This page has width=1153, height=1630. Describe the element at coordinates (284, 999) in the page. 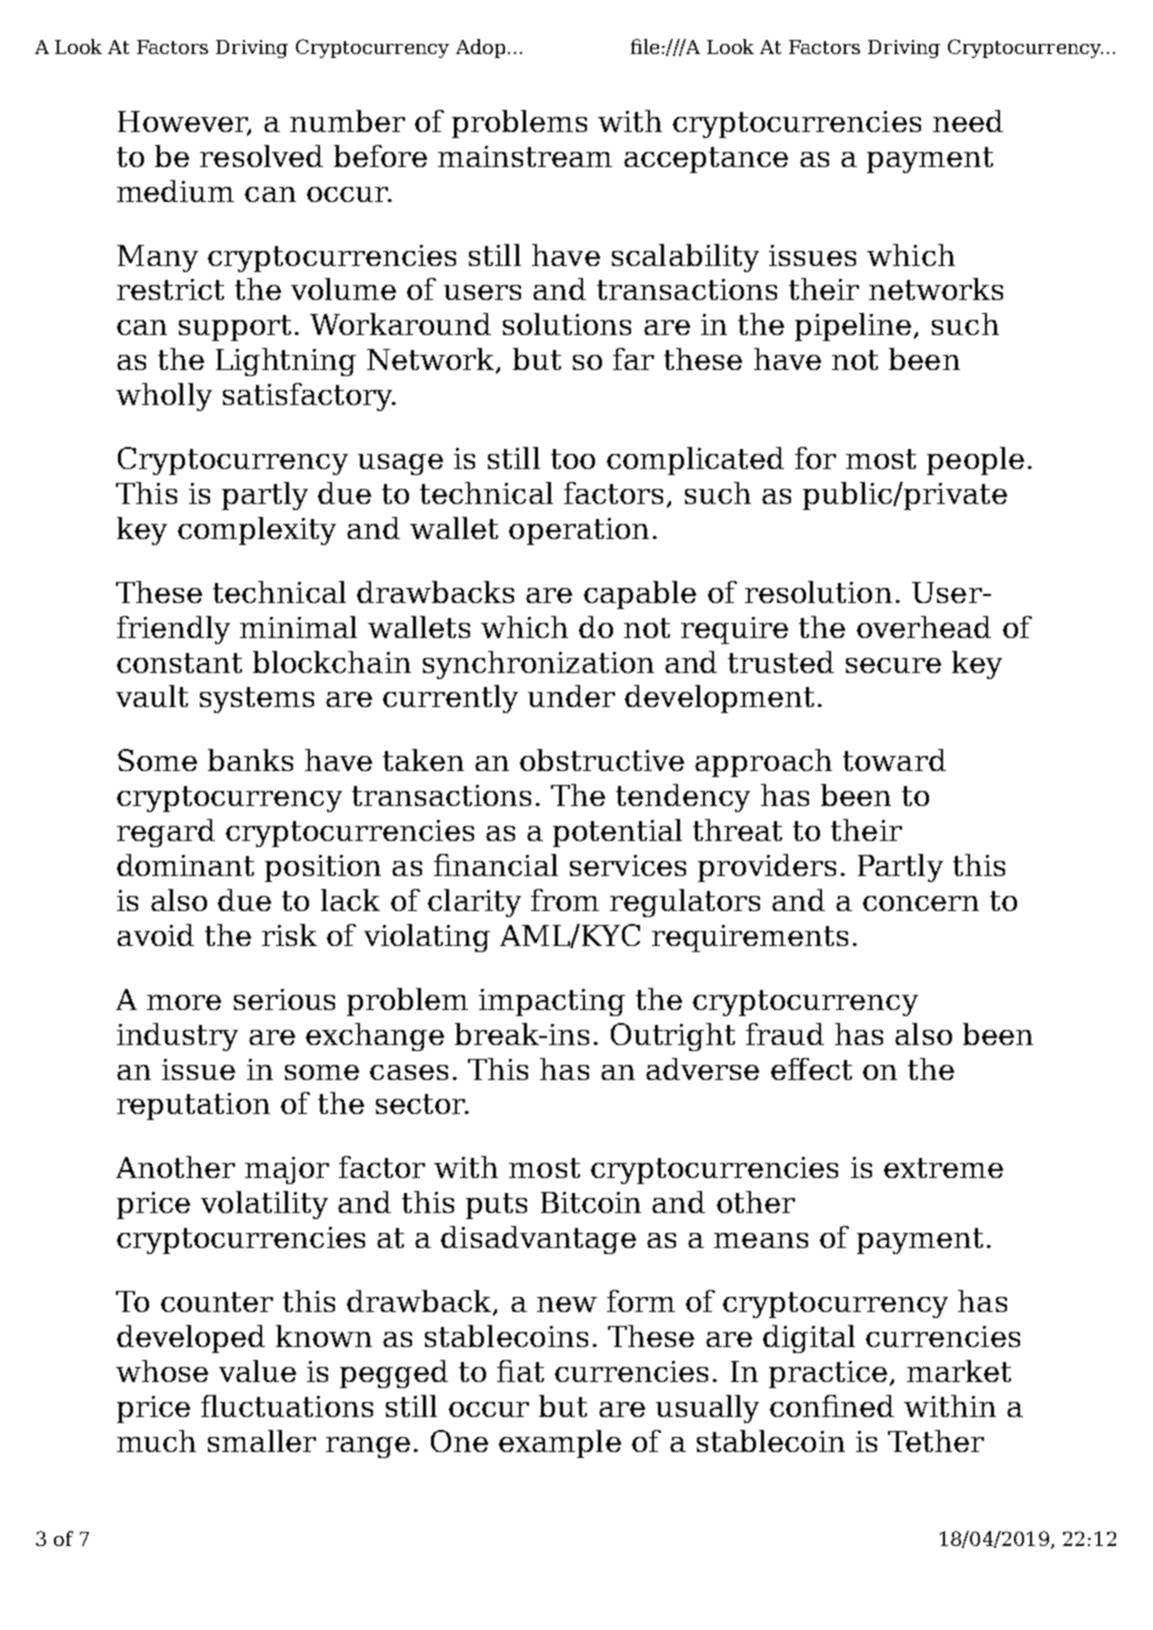

I see `serious` at that location.
